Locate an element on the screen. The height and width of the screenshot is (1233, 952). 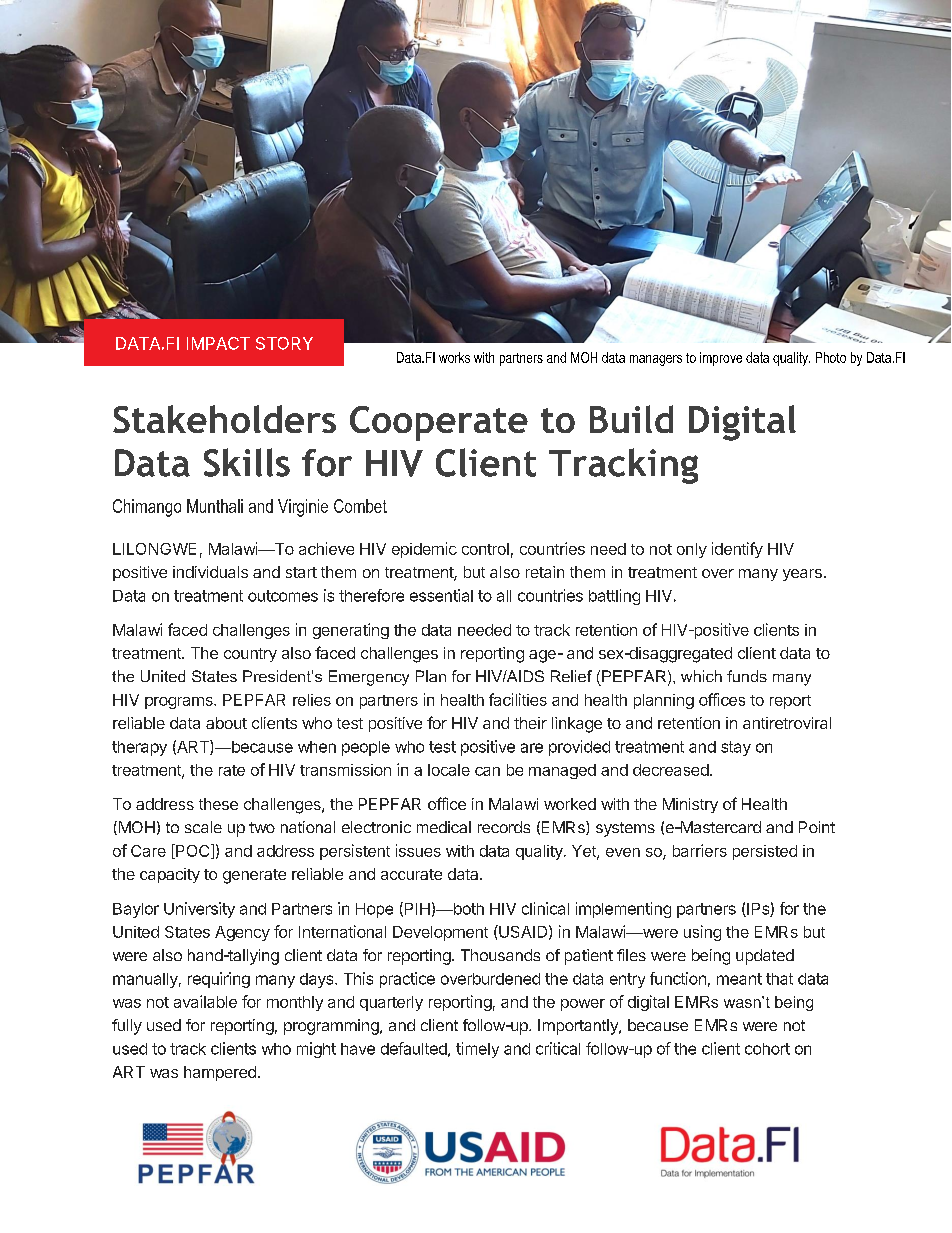
hampered is located at coordinates (220, 1073).
